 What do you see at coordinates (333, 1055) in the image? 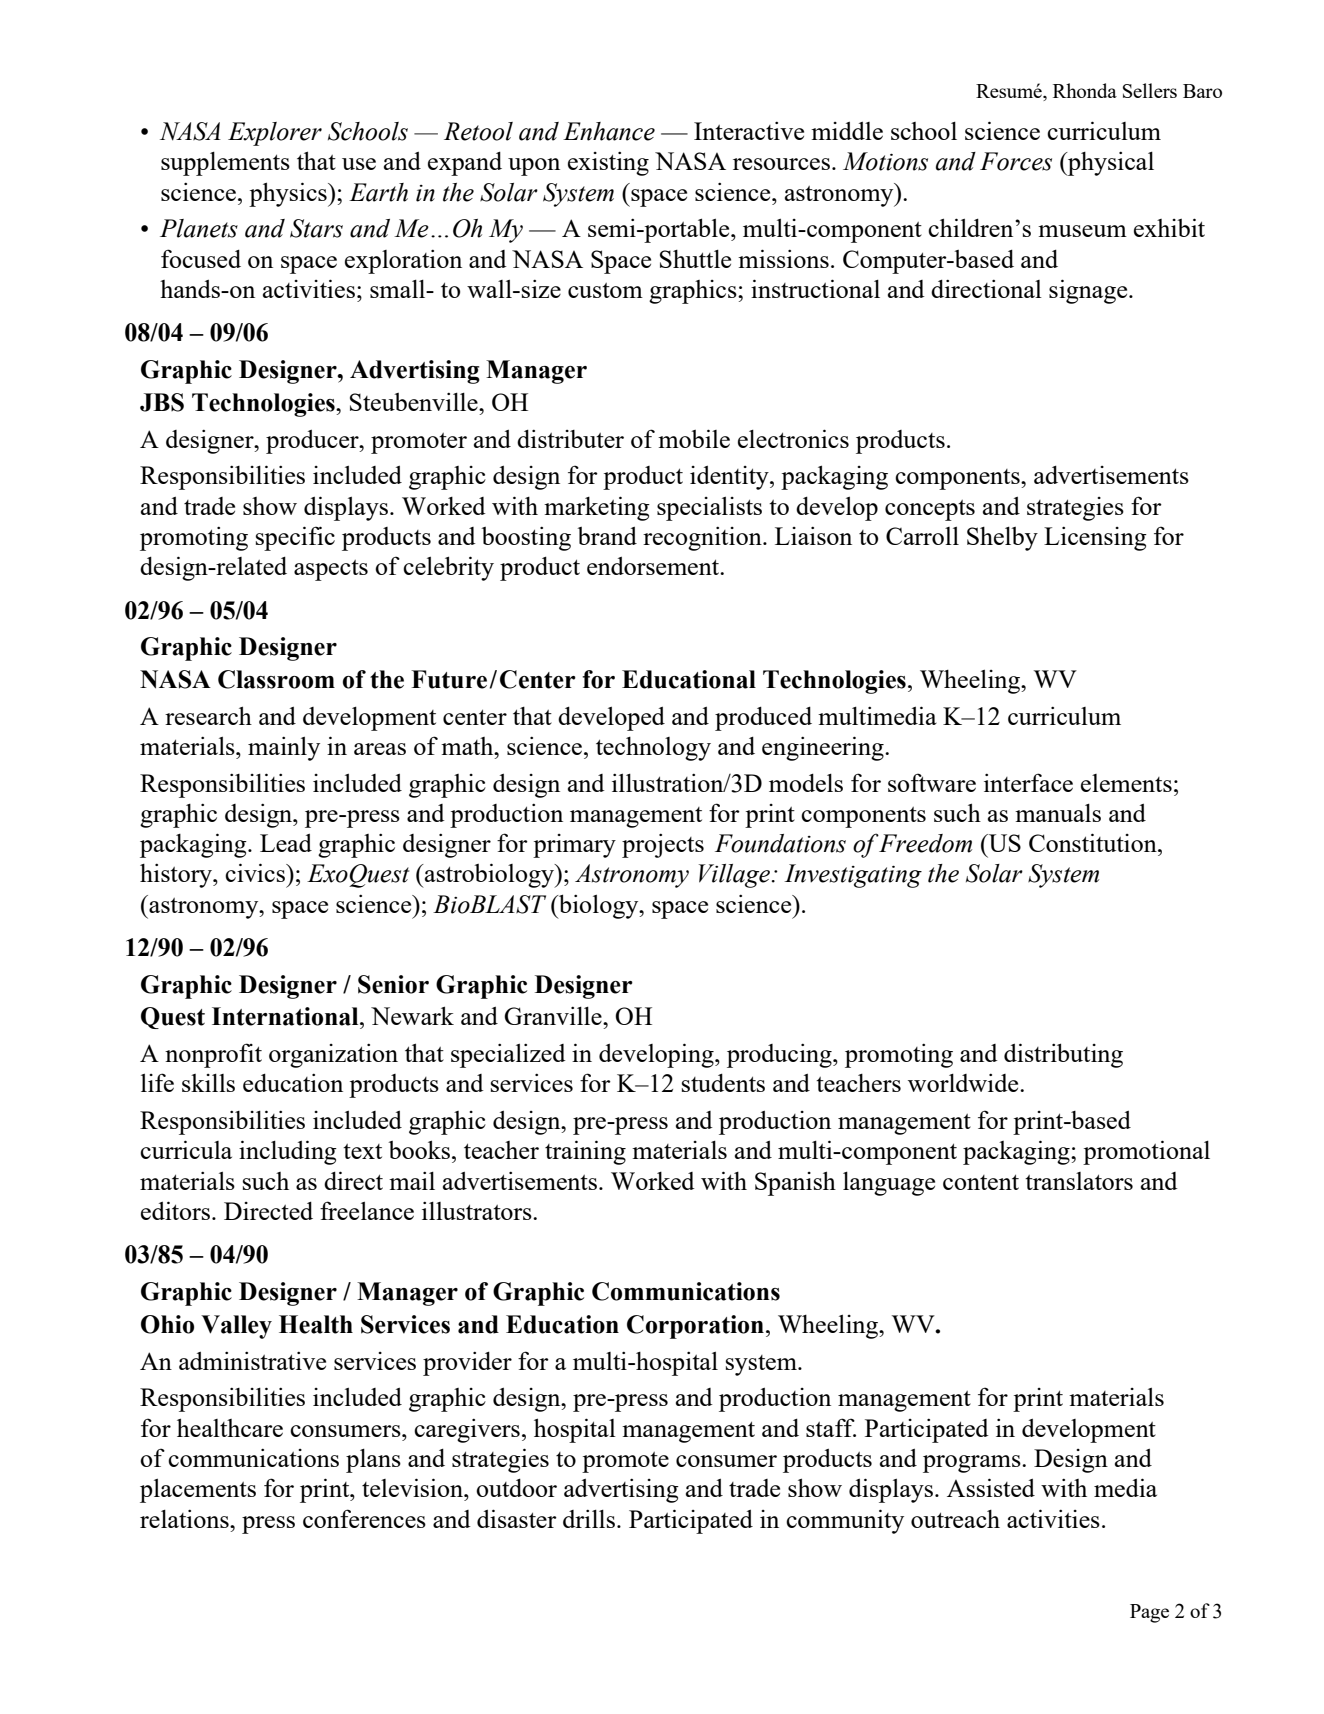
I see `organization` at bounding box center [333, 1055].
